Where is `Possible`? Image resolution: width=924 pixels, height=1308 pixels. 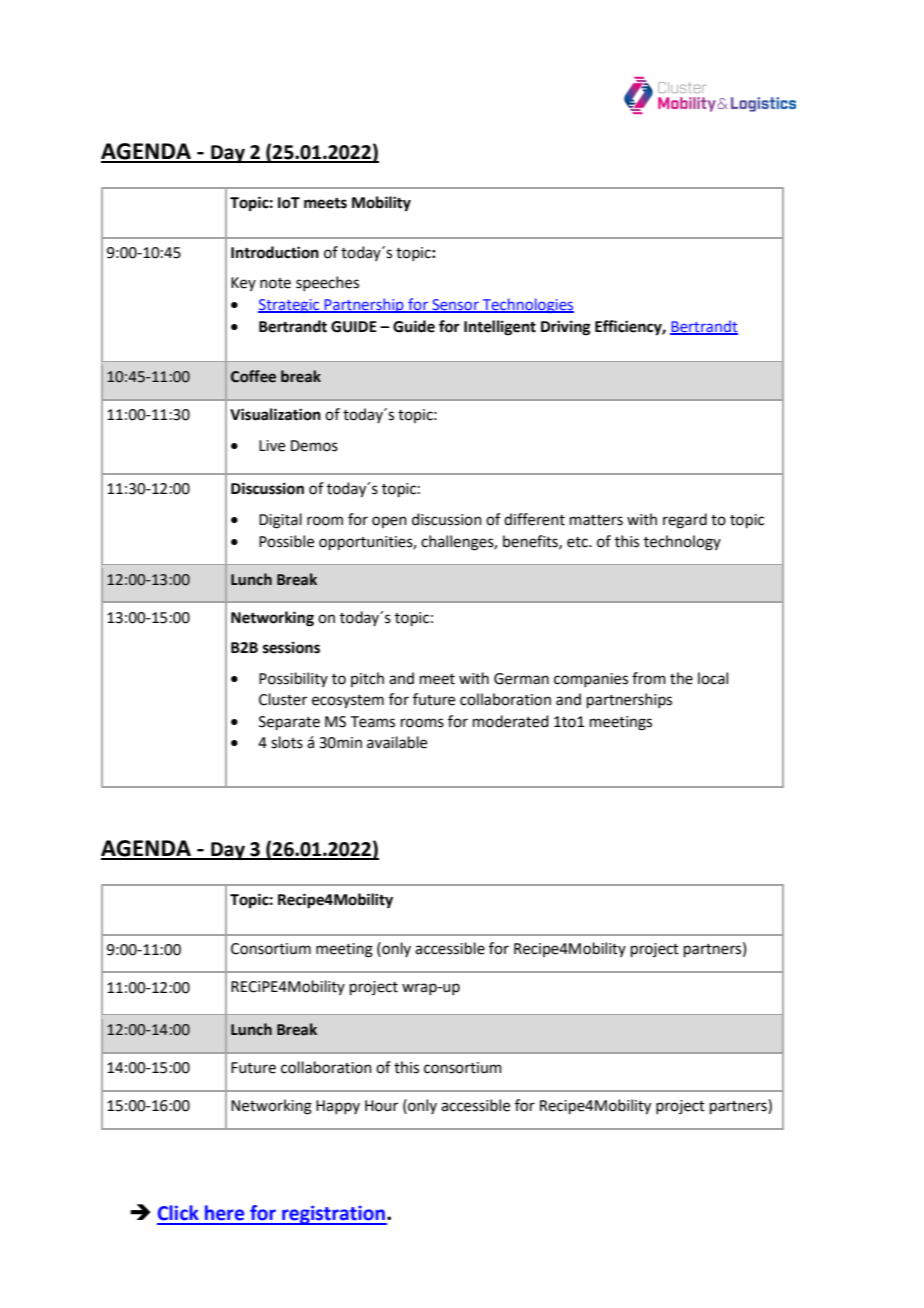 Possible is located at coordinates (286, 541).
